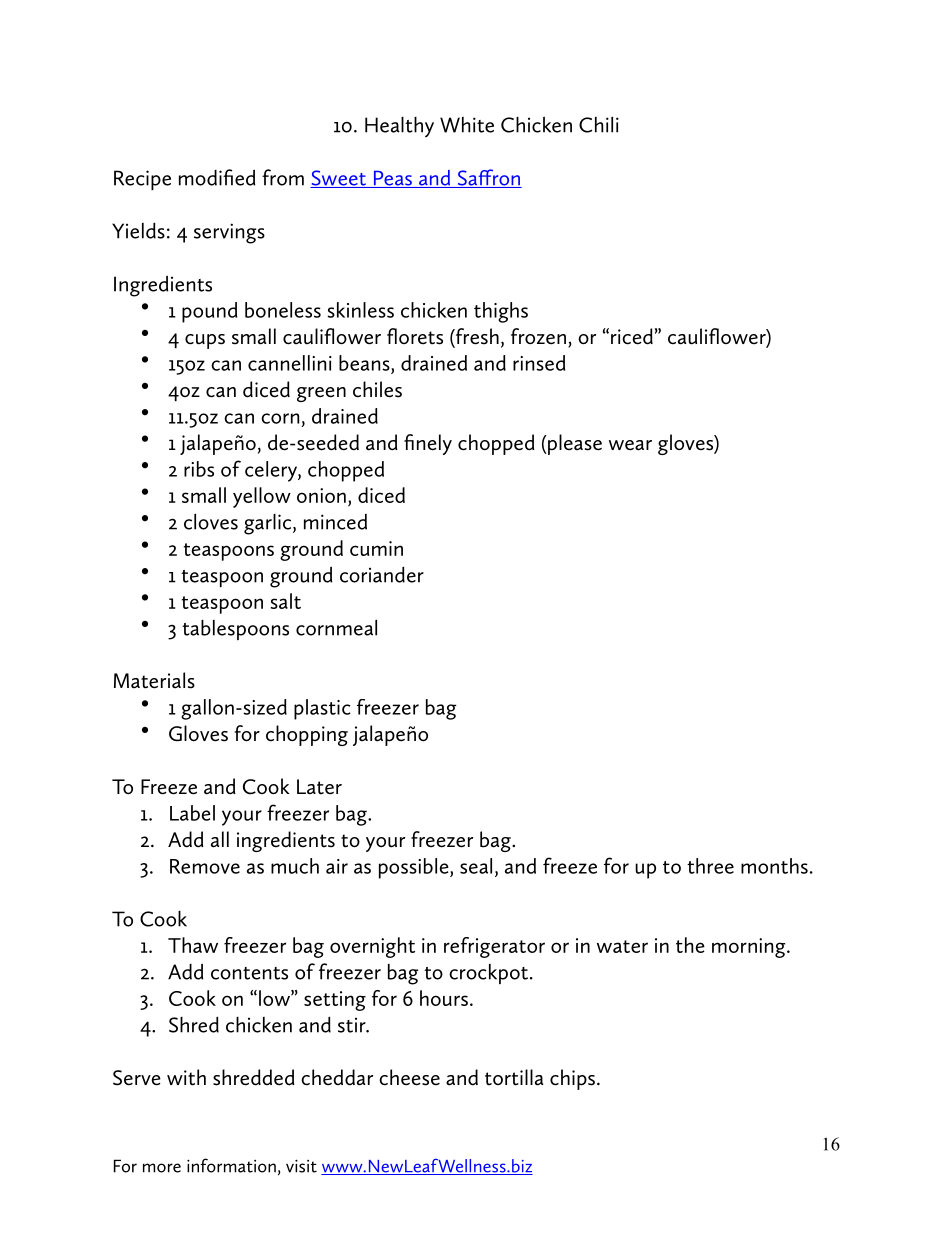 The image size is (952, 1233). I want to click on tablespoons, so click(235, 630).
